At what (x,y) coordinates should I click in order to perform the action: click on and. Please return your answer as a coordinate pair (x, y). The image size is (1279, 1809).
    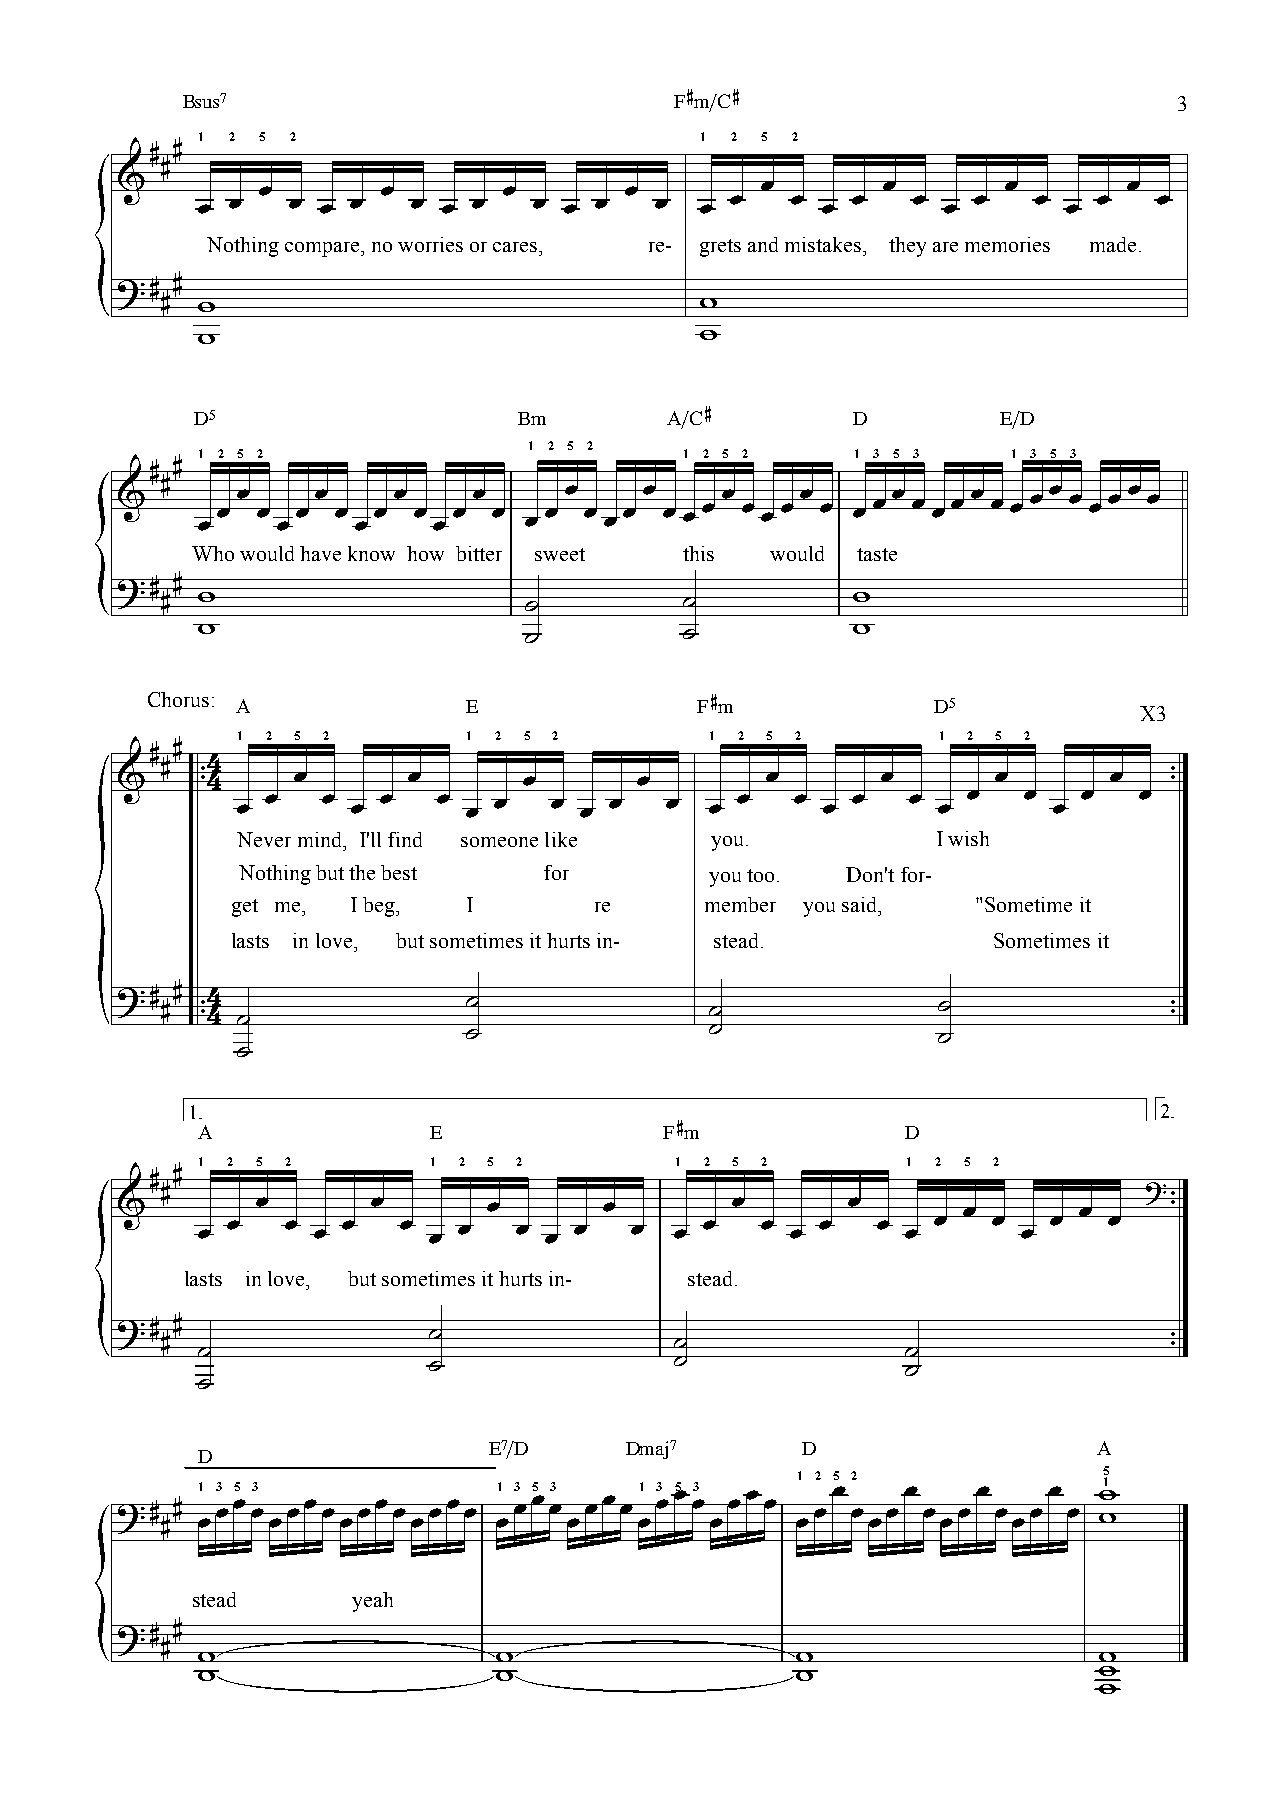
    Looking at the image, I should click on (763, 244).
